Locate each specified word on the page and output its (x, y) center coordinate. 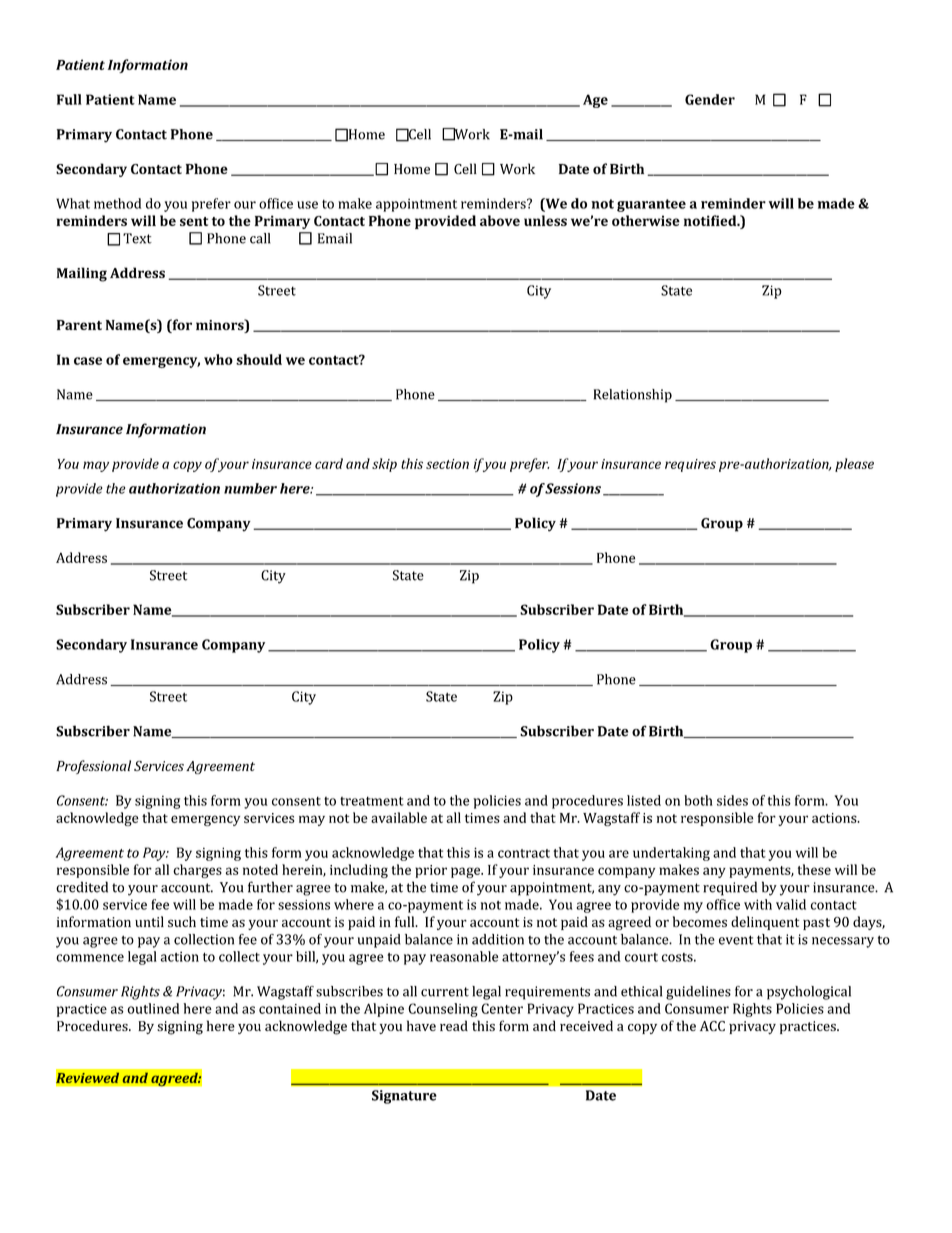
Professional (93, 767)
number (250, 488)
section (447, 464)
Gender (710, 99)
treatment (372, 801)
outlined (153, 1008)
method (117, 203)
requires (690, 465)
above (500, 220)
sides (732, 800)
